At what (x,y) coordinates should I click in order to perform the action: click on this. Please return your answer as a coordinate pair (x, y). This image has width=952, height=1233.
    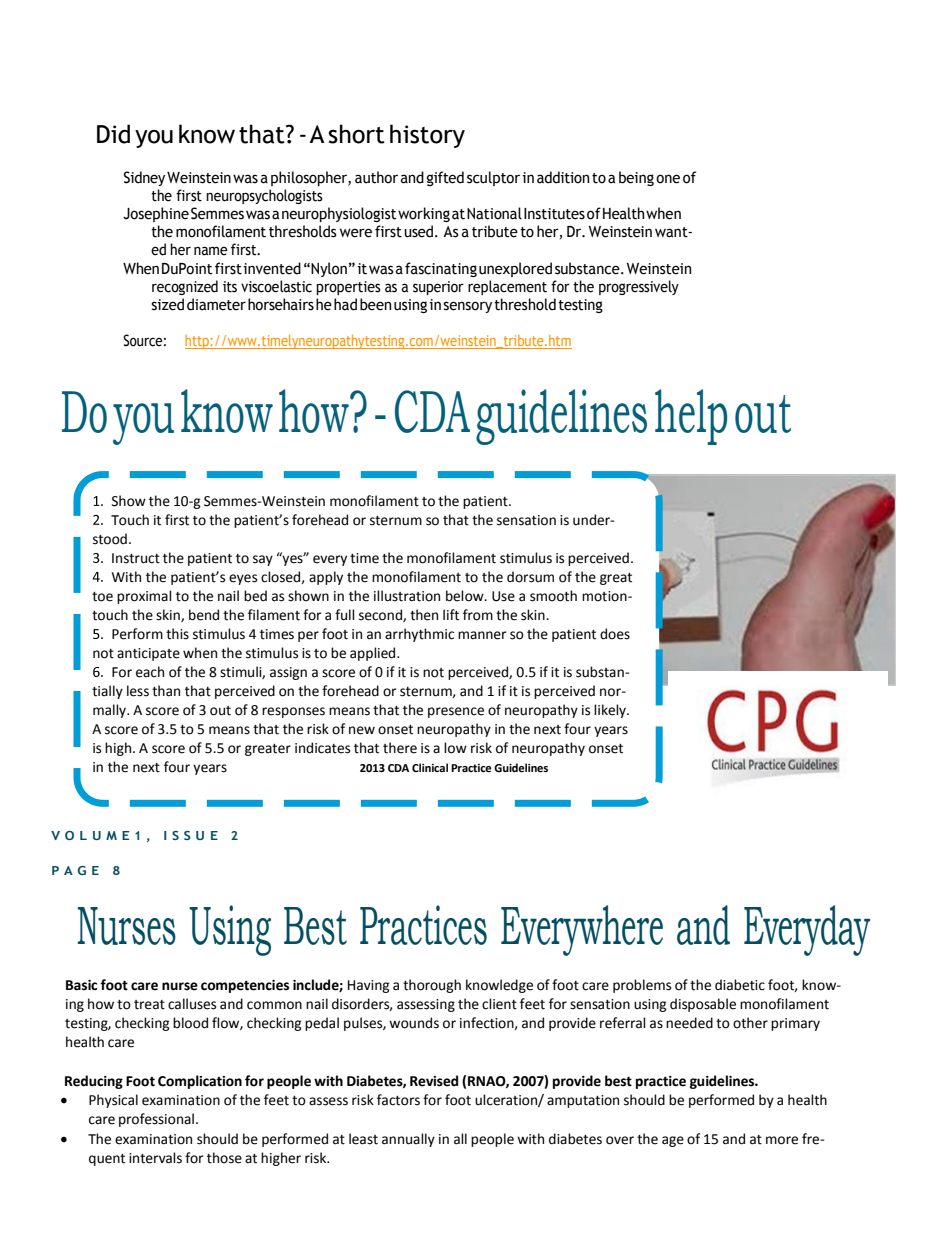
    Looking at the image, I should click on (177, 634).
